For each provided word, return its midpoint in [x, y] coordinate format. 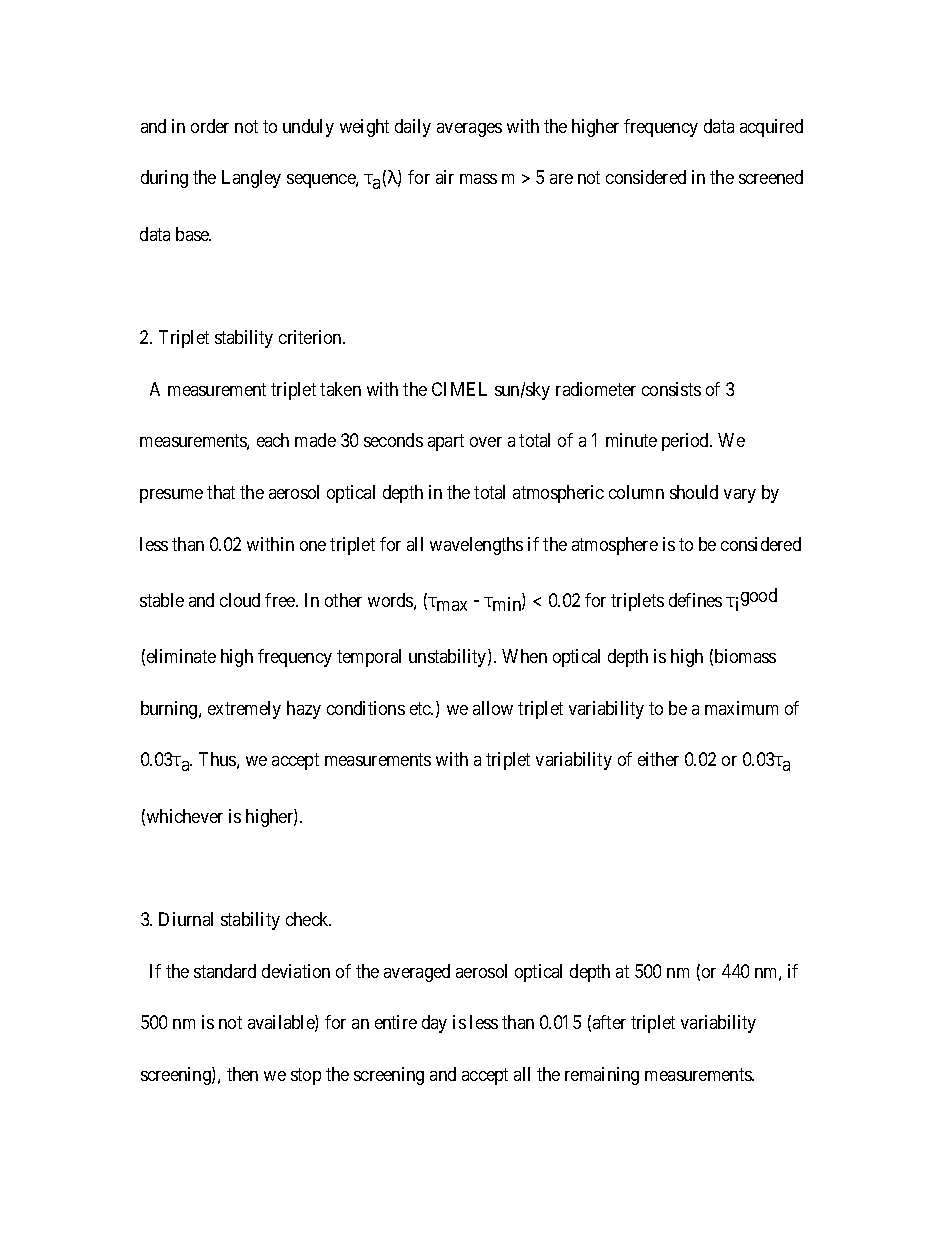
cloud [240, 600]
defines [695, 600]
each [273, 440]
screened [771, 177]
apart [446, 443]
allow [493, 708]
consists [671, 389]
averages [469, 130]
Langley [251, 179]
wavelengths [476, 546]
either [658, 759]
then [242, 1074]
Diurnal [186, 919]
